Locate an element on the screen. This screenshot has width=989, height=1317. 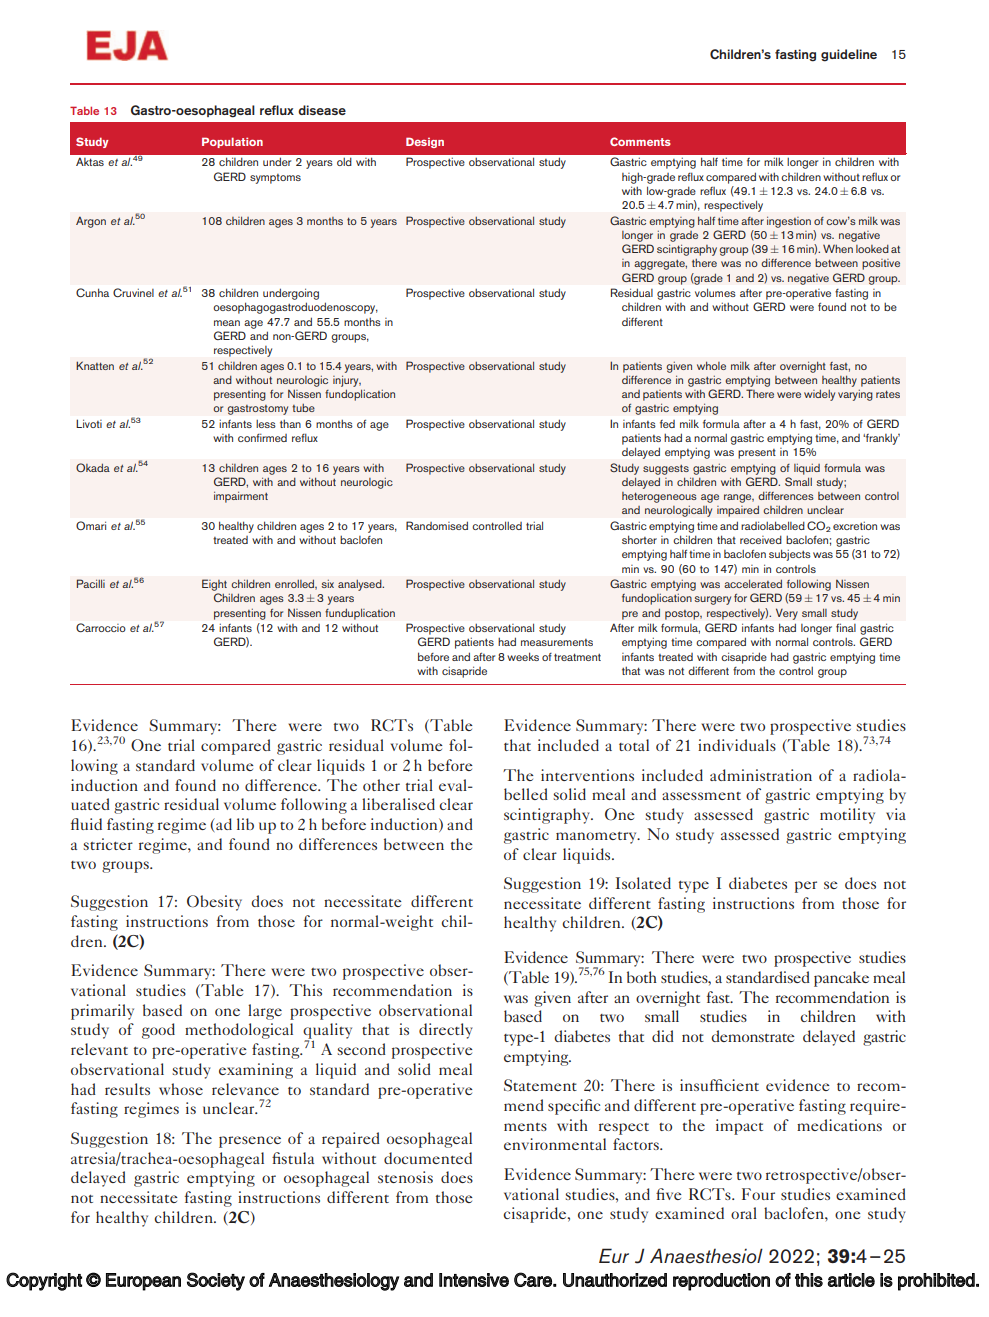
Population is located at coordinates (232, 142).
